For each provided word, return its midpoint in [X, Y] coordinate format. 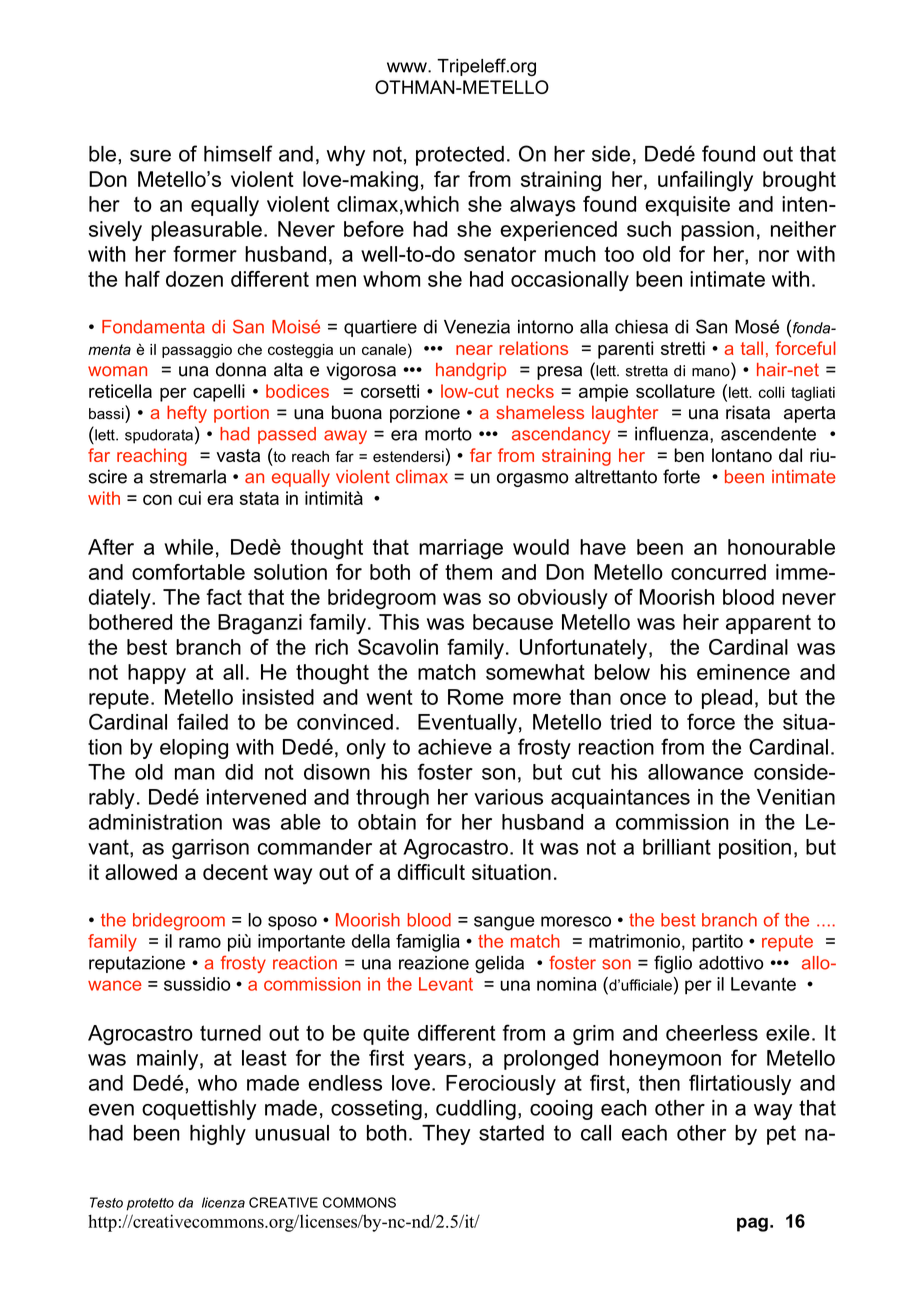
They [446, 1135]
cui [189, 498]
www [408, 67]
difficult [431, 872]
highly [218, 1135]
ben [689, 455]
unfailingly [705, 181]
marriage [461, 549]
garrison [210, 849]
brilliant [677, 847]
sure [150, 156]
